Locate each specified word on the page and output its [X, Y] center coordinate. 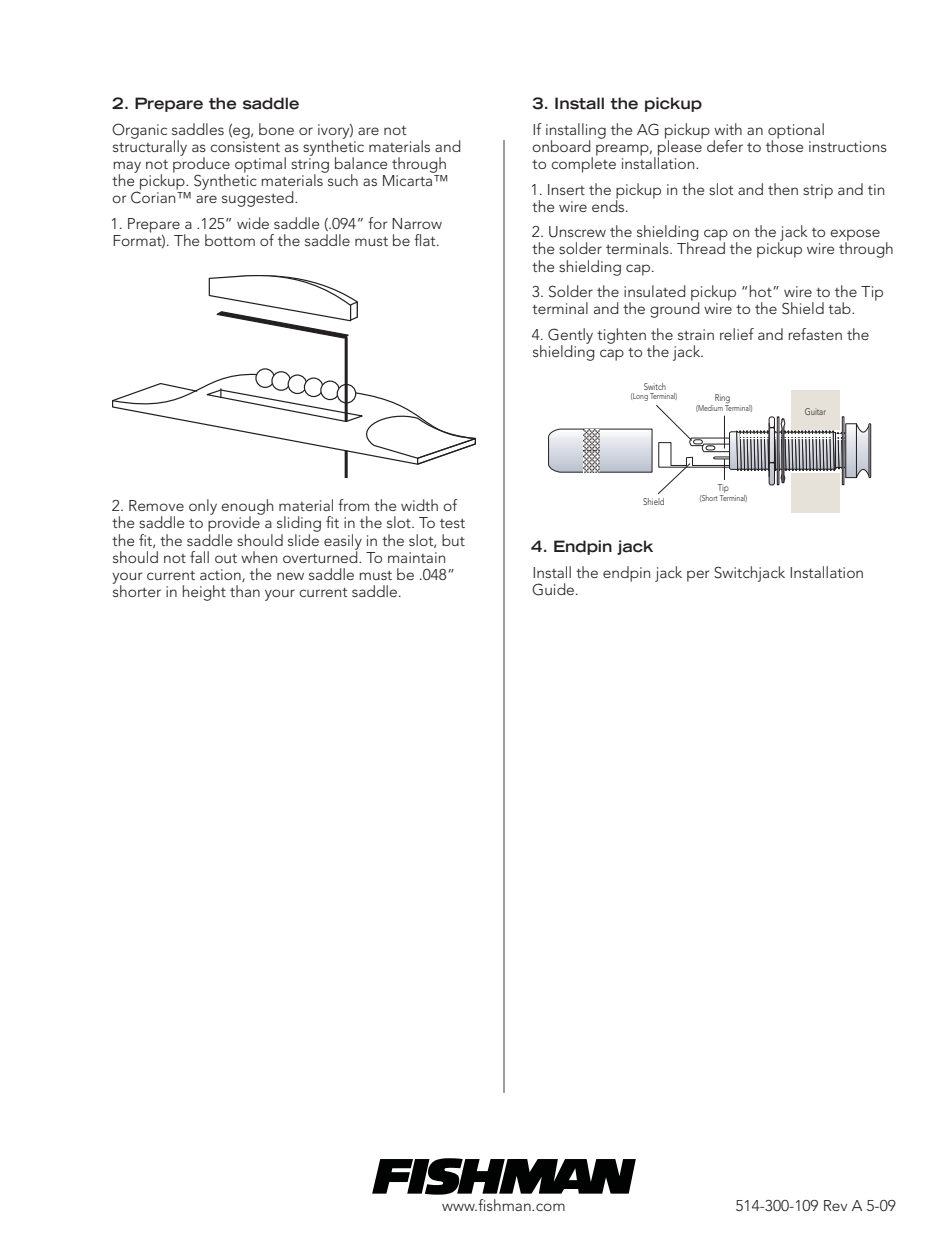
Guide [553, 589]
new [290, 576]
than [245, 591]
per [698, 576]
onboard [561, 146]
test [452, 523]
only [203, 507]
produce [201, 165]
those [784, 145]
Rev [835, 1205]
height [204, 593]
